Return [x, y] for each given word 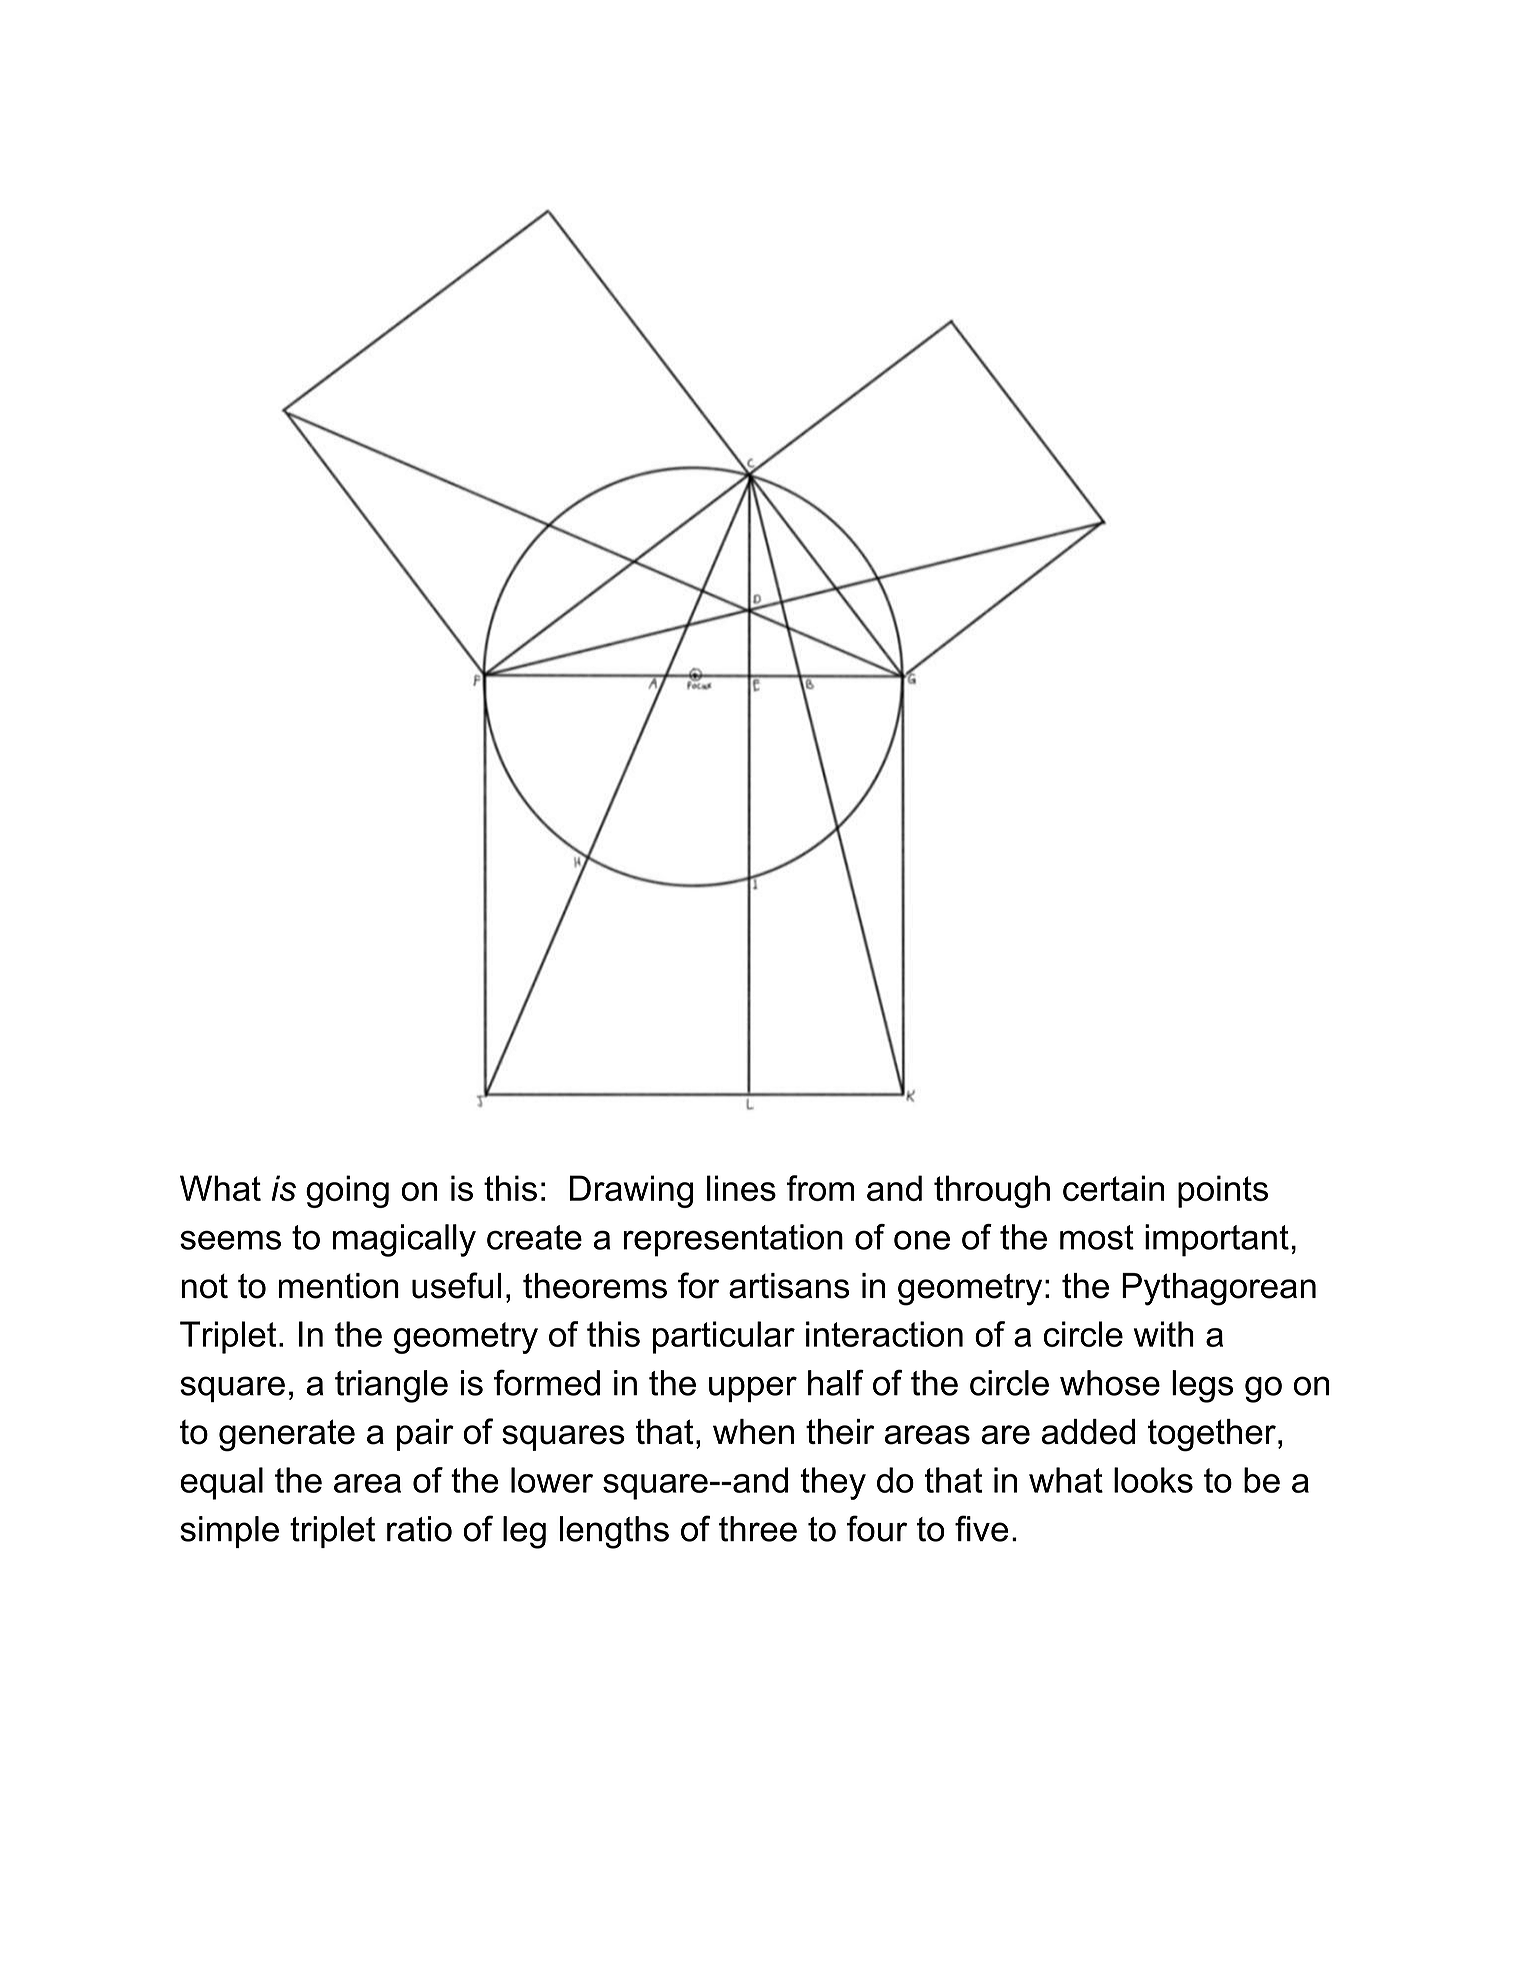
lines [741, 1188]
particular [724, 1337]
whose [1110, 1383]
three [758, 1529]
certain [1114, 1188]
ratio [419, 1529]
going [347, 1191]
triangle [391, 1386]
